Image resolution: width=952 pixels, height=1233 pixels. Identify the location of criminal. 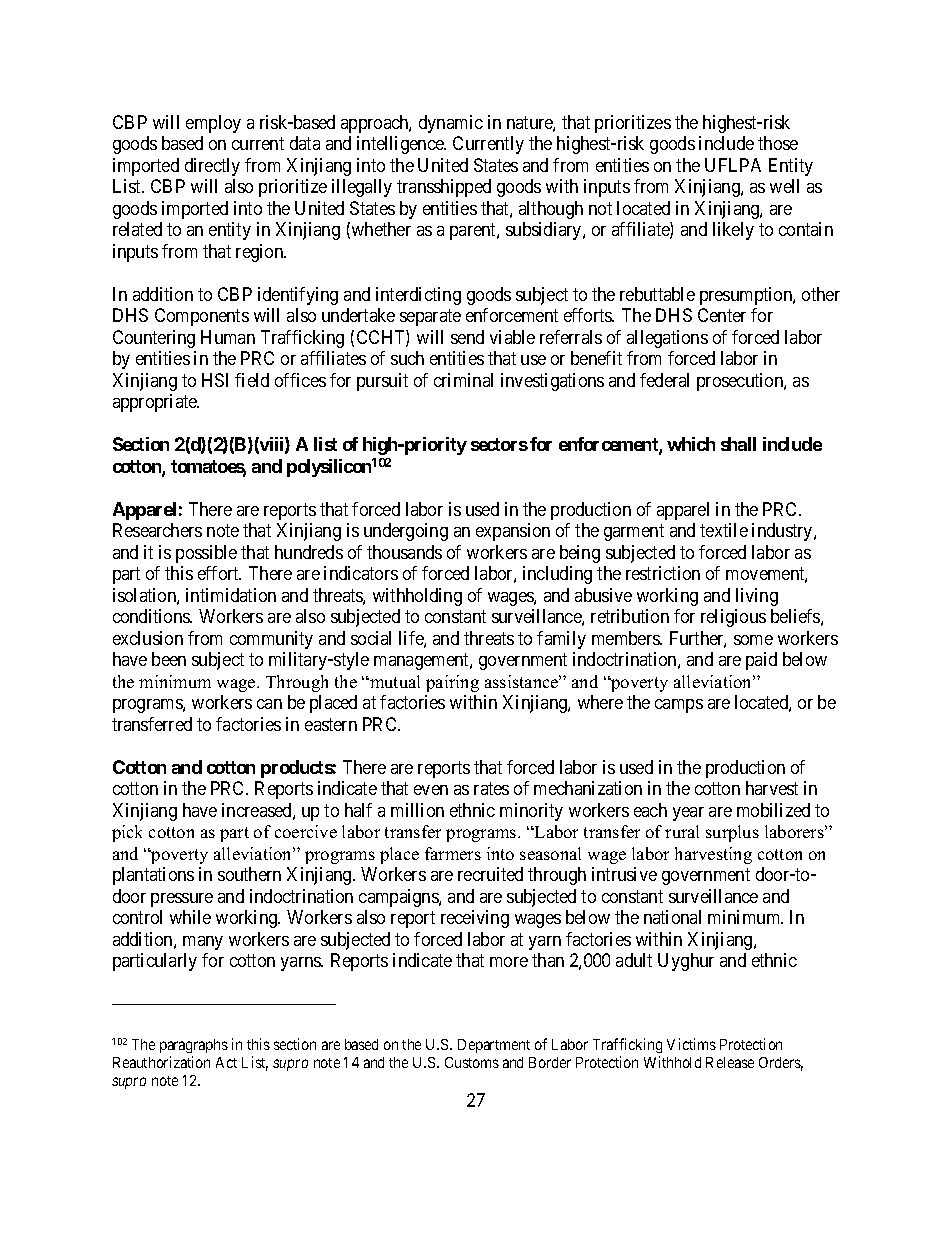
(463, 380).
